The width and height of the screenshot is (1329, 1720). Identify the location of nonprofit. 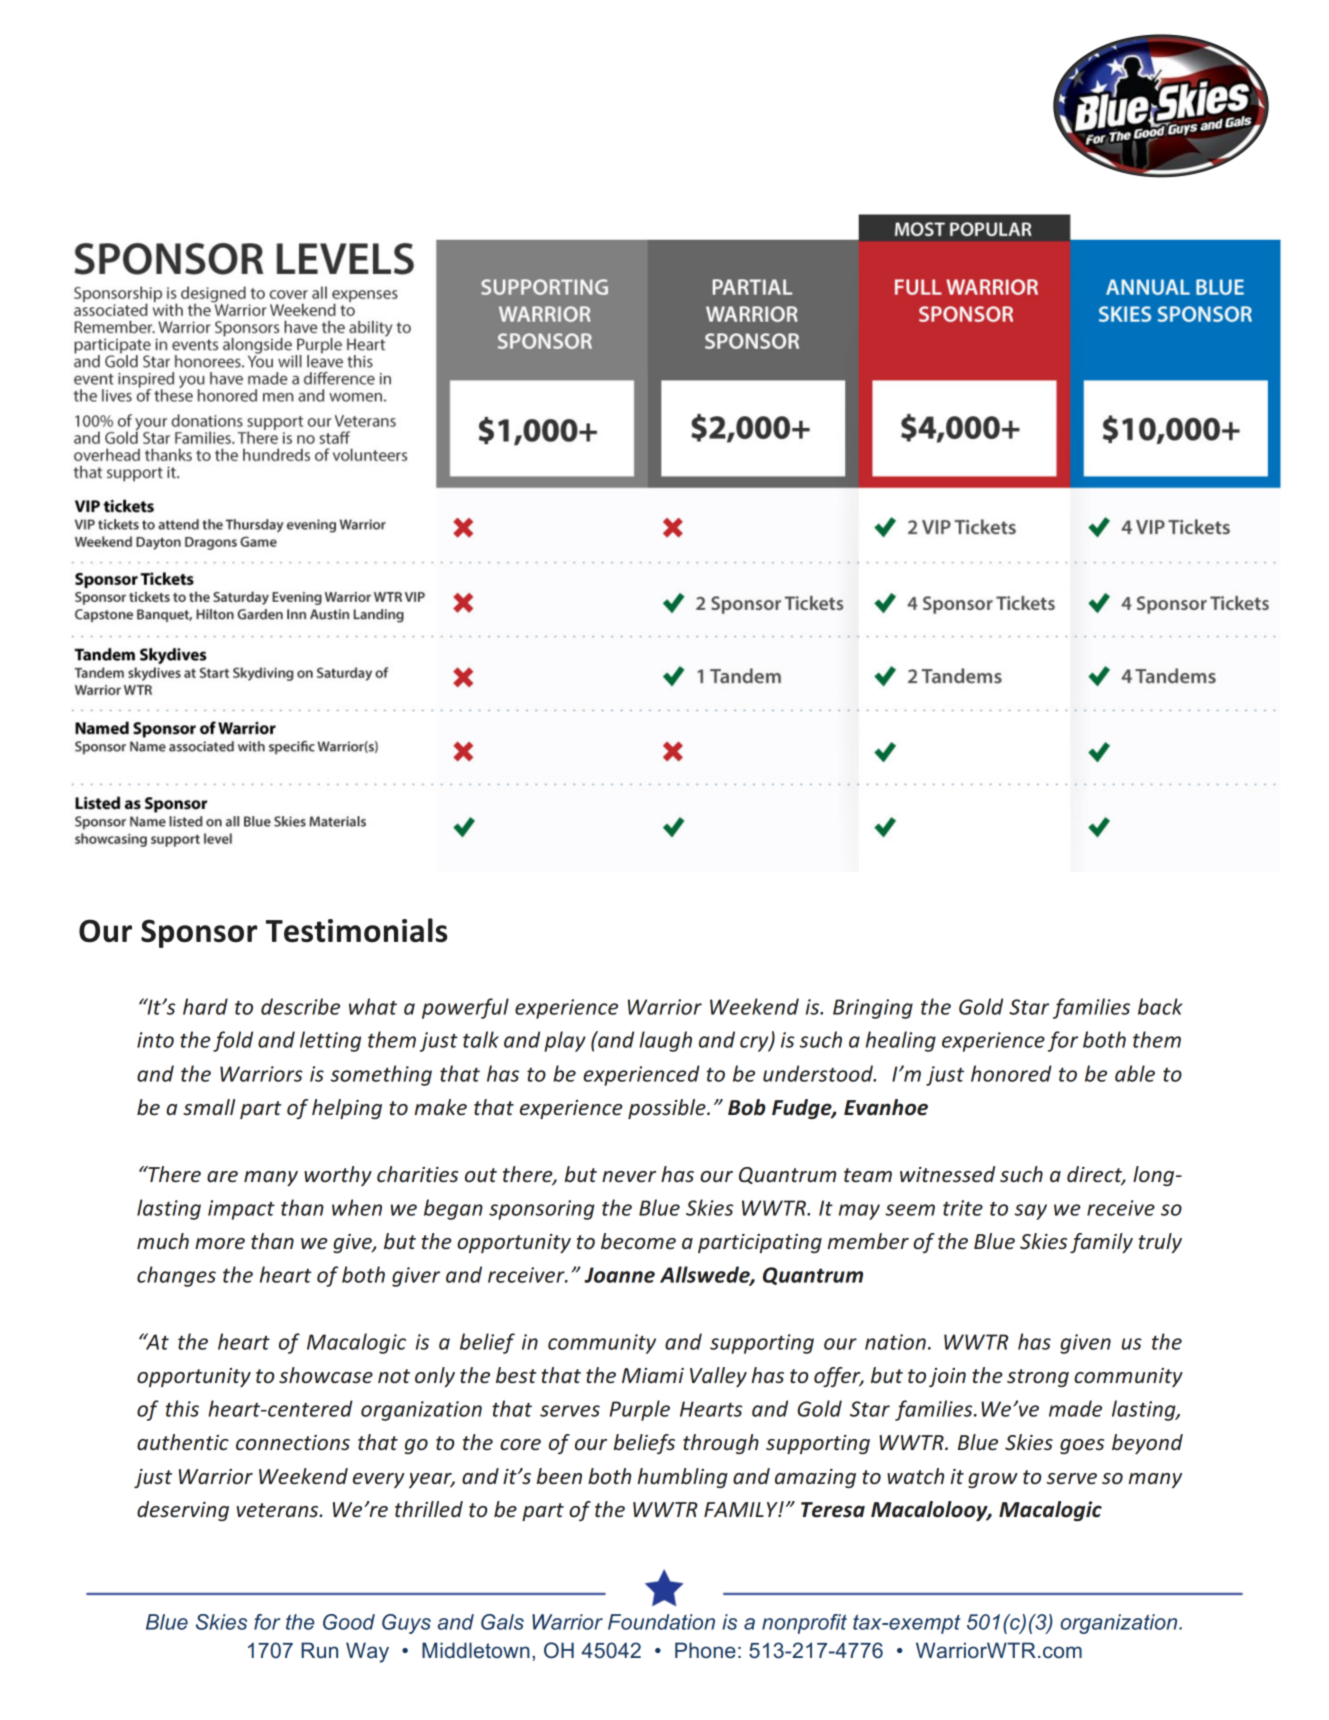
(804, 1624).
